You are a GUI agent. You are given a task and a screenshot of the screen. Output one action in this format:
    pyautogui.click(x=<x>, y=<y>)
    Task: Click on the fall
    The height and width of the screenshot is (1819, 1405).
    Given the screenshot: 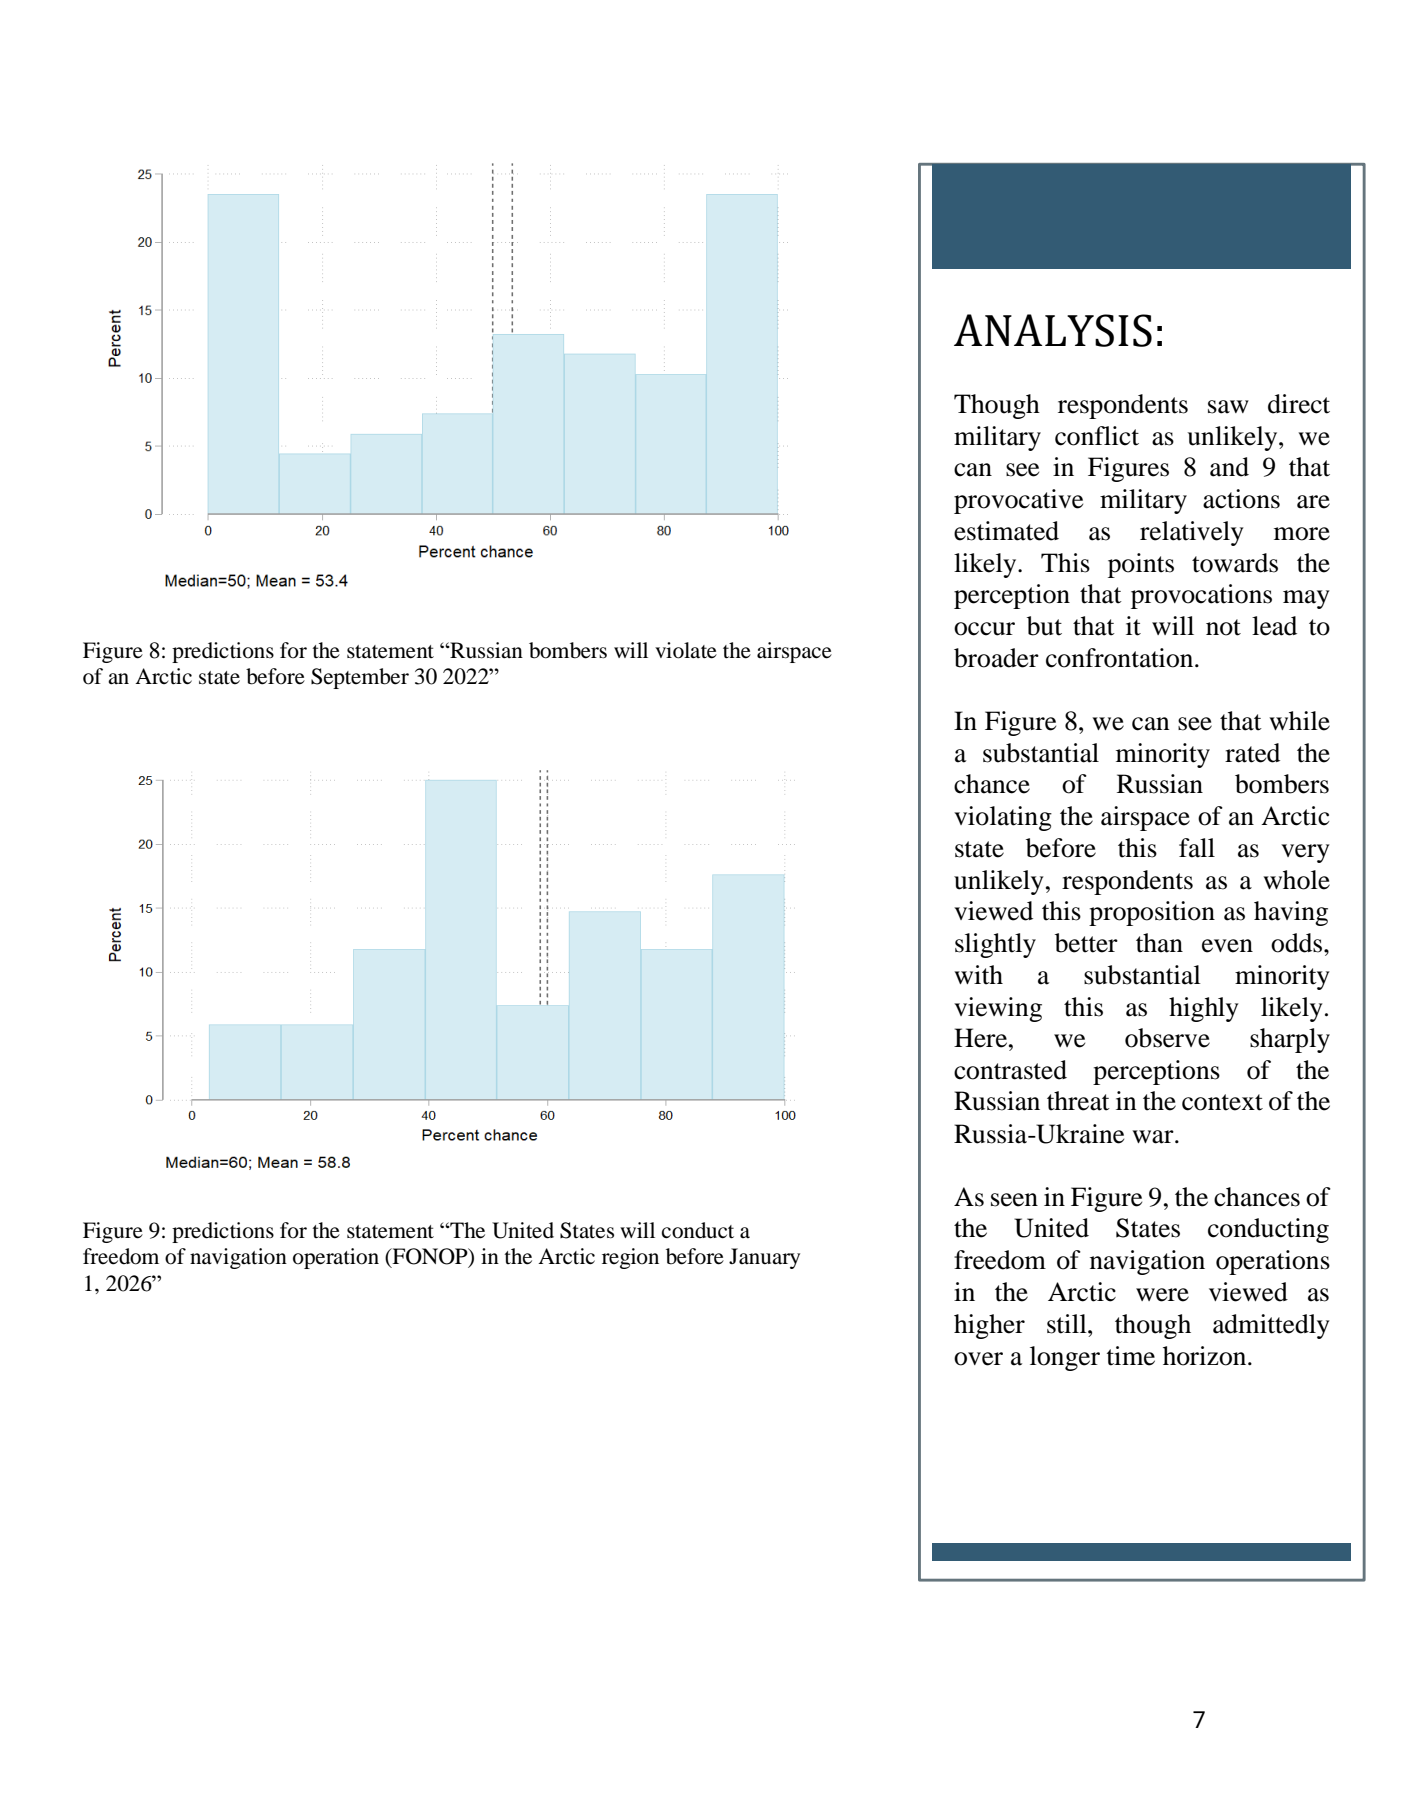 What is the action you would take?
    pyautogui.click(x=1197, y=848)
